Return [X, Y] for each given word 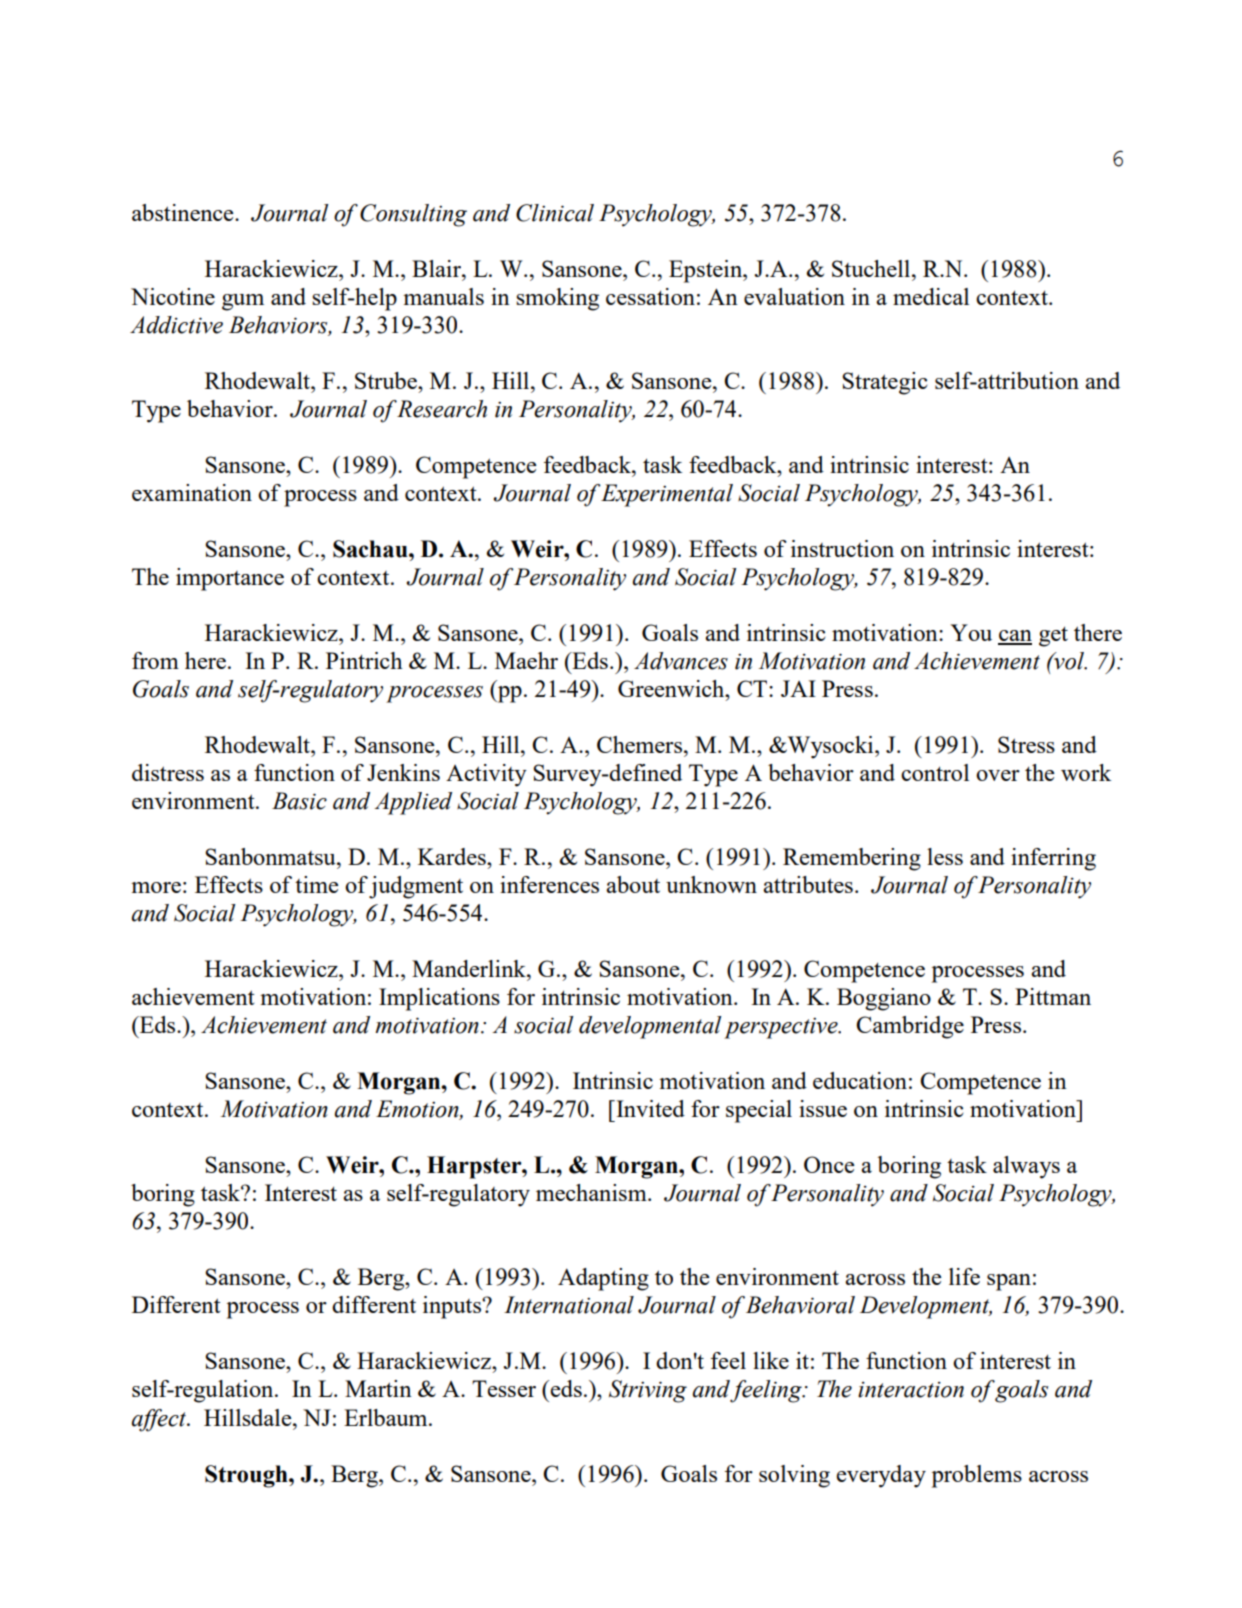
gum [243, 302]
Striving [648, 1391]
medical [931, 296]
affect [160, 1420]
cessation [650, 296]
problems [977, 1476]
